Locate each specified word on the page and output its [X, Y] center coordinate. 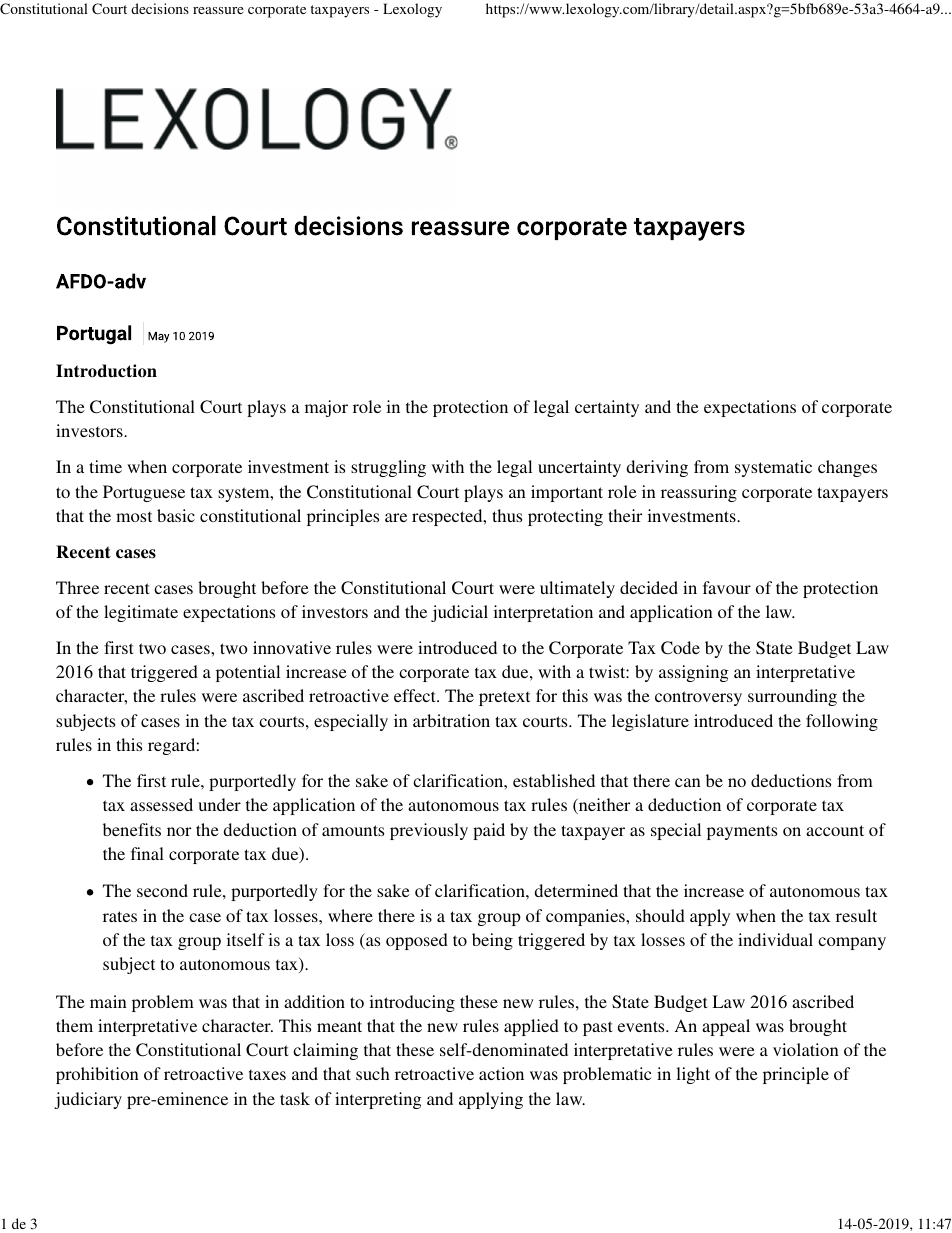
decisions [160, 8]
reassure [218, 10]
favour [727, 587]
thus [507, 515]
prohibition [97, 1075]
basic [176, 515]
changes [847, 468]
